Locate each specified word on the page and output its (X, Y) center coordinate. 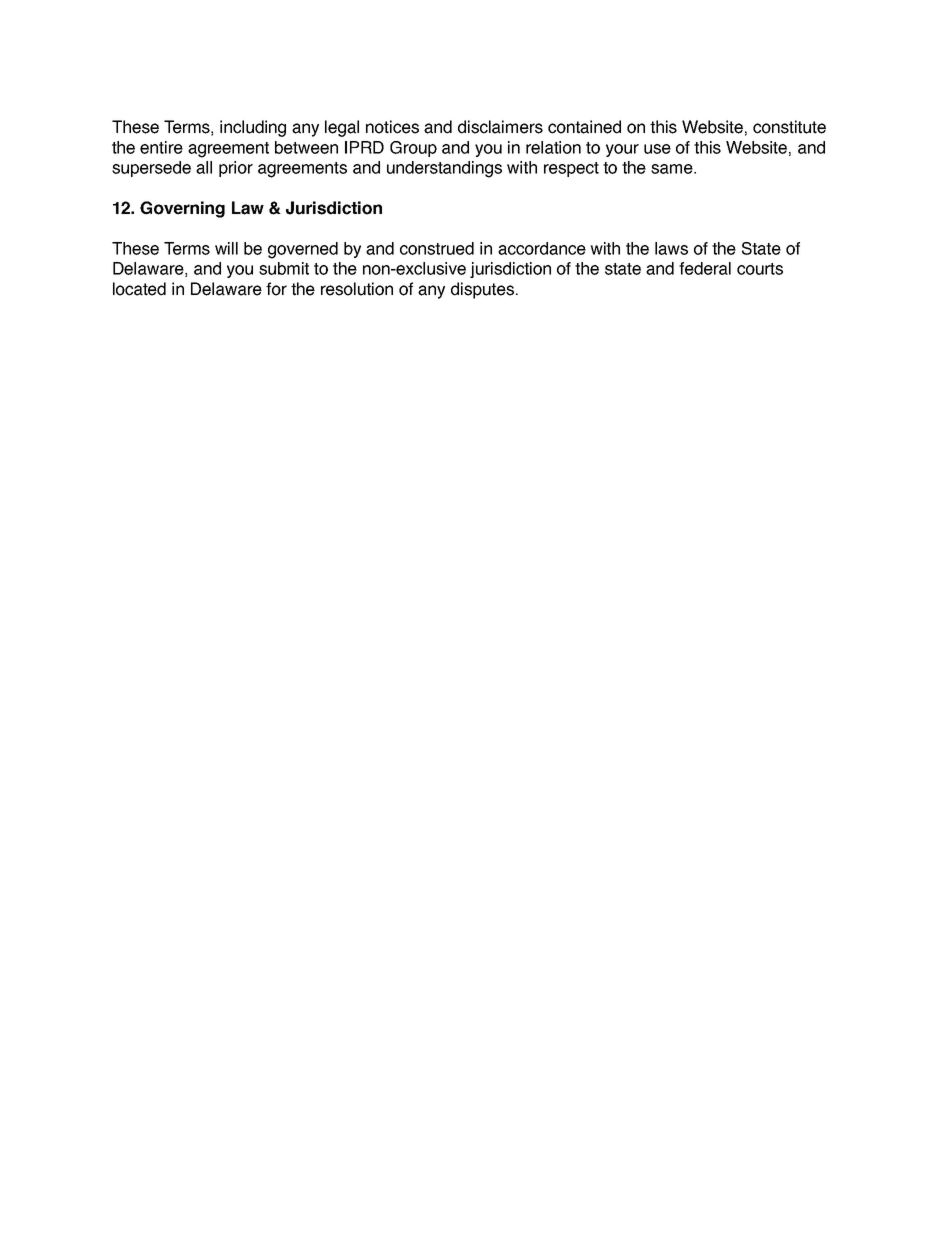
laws (671, 248)
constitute (789, 127)
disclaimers (500, 127)
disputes (482, 290)
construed (437, 248)
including (253, 128)
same (673, 169)
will (226, 248)
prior (236, 169)
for (276, 289)
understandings (444, 169)
